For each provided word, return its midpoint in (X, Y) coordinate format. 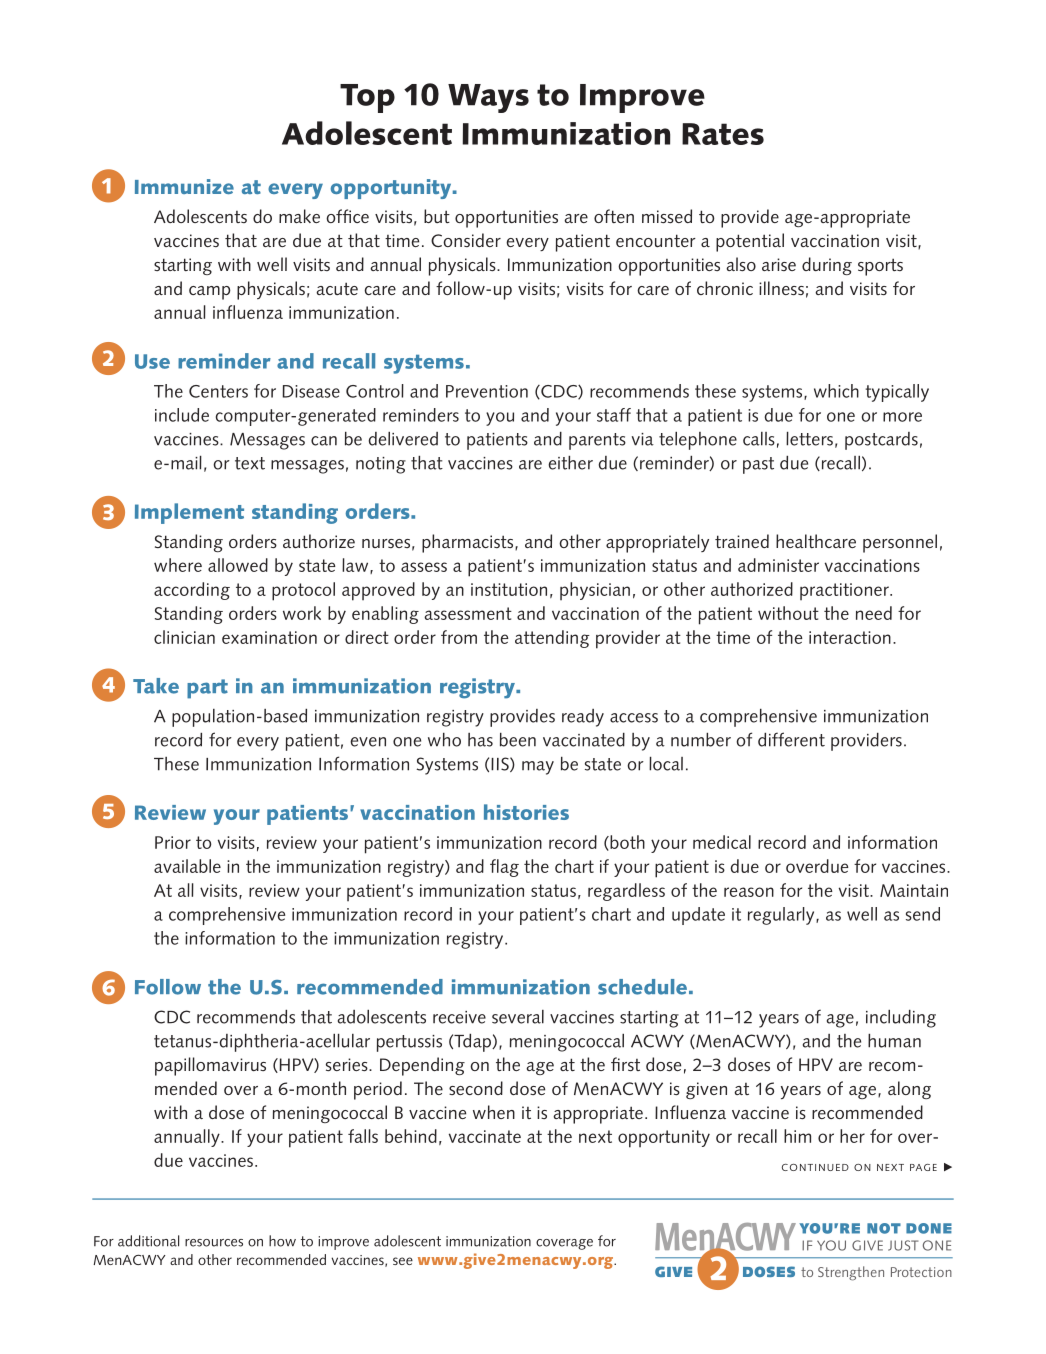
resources (214, 1243)
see (403, 1261)
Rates (723, 134)
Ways (488, 98)
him (797, 1136)
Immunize (184, 186)
